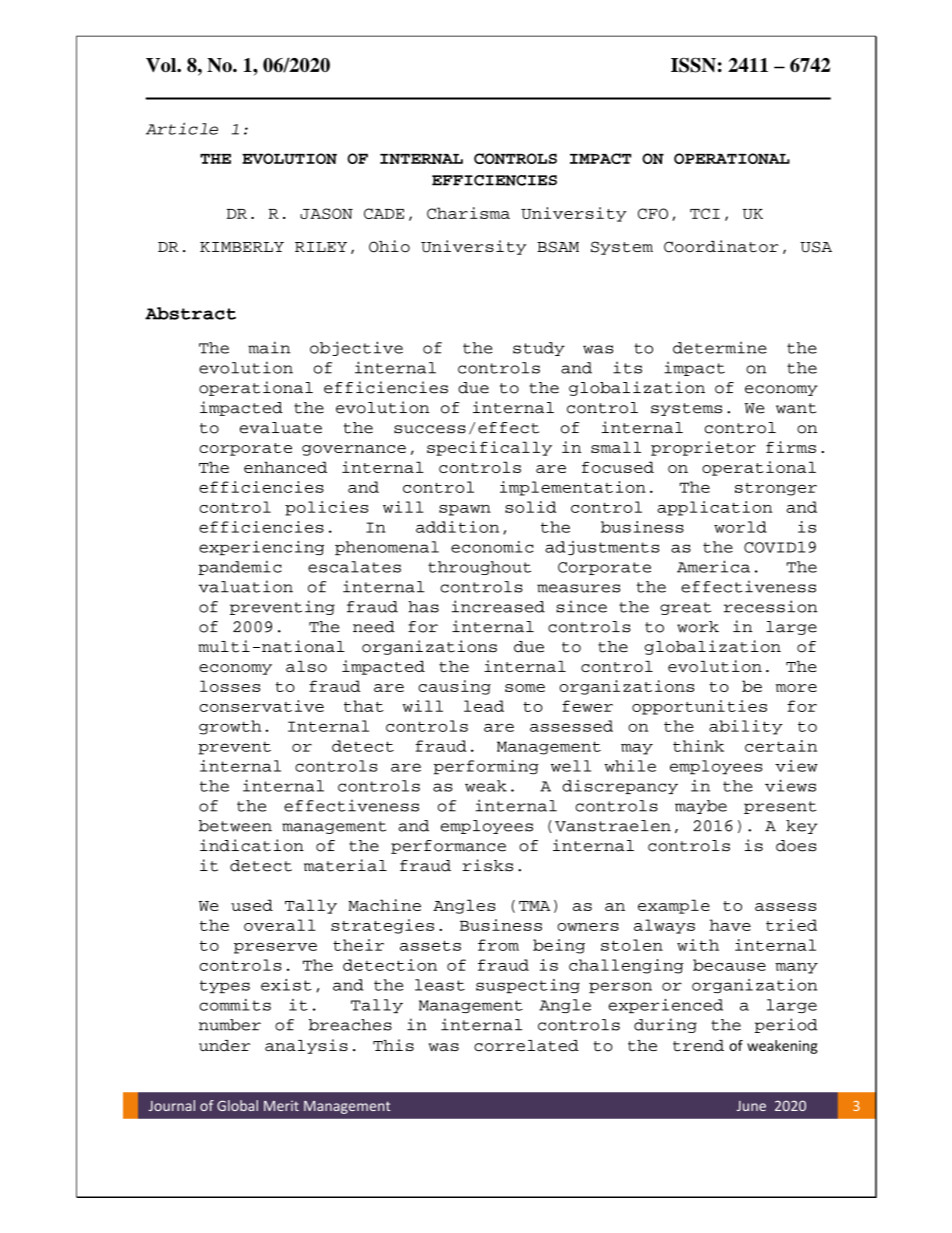  What do you see at coordinates (468, 213) in the image?
I see `Charisma` at bounding box center [468, 213].
